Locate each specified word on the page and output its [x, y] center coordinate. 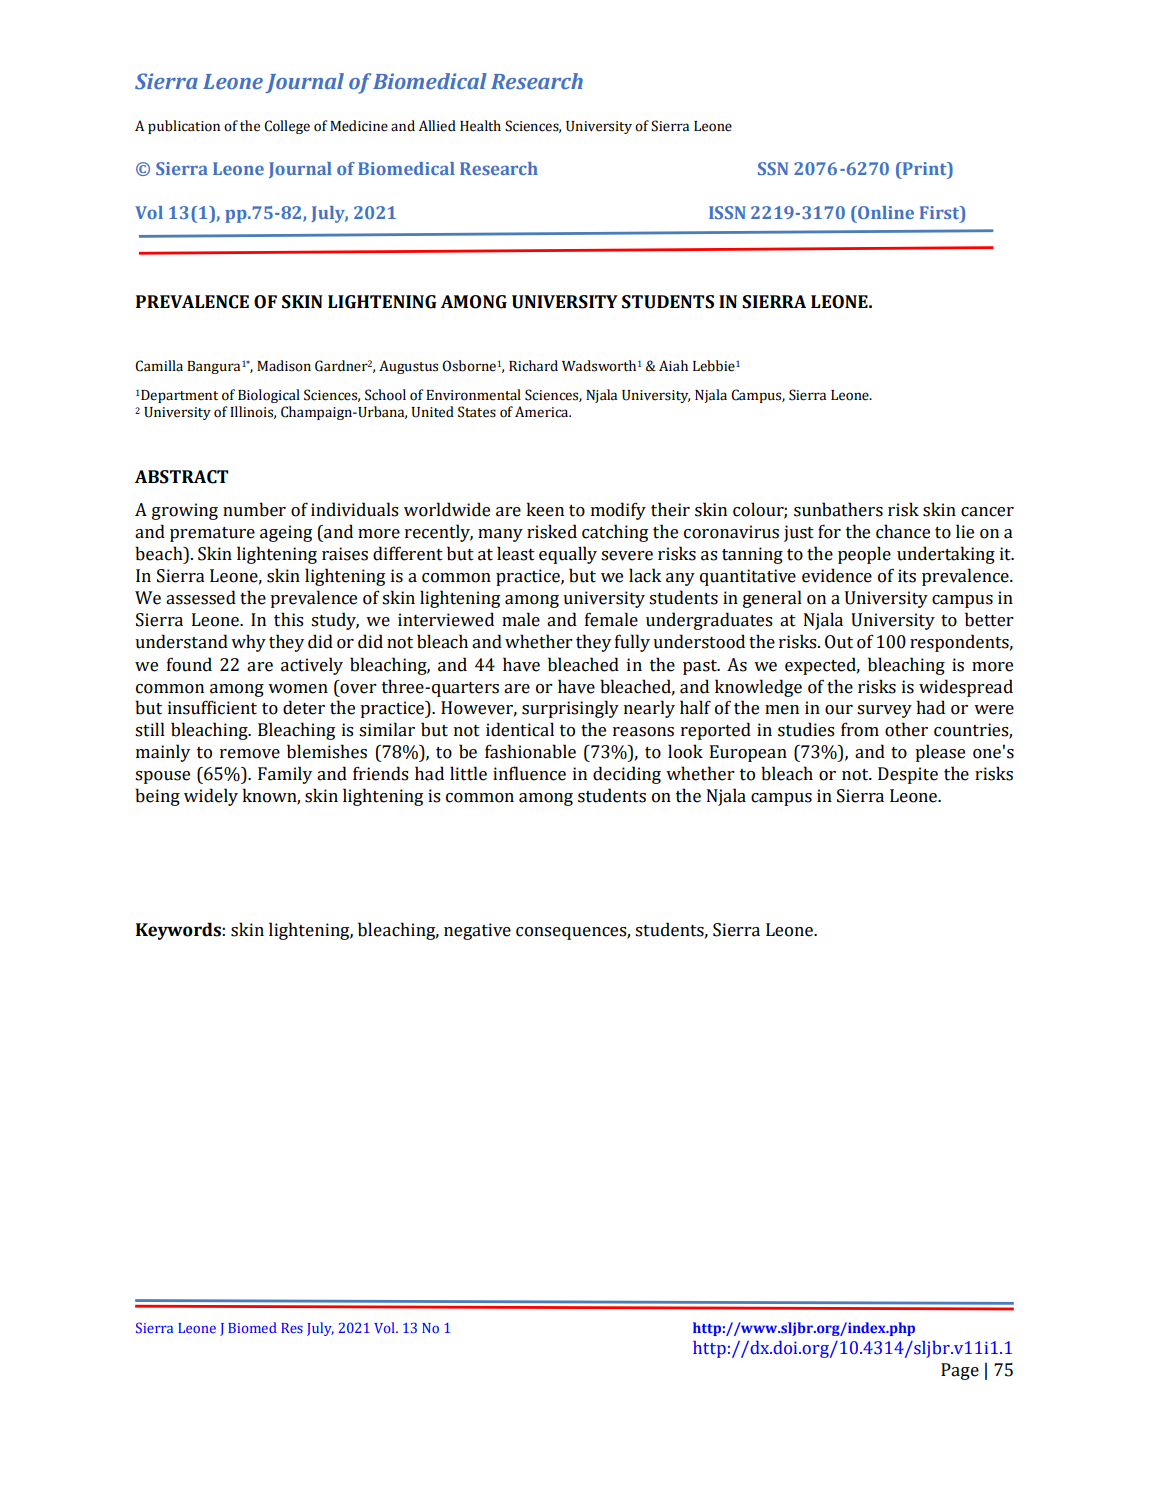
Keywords [179, 931]
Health [480, 126]
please [940, 753]
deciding [627, 775]
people [864, 555]
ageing [286, 533]
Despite [908, 775]
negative [477, 931]
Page [960, 1371]
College [287, 127]
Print [924, 168]
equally [568, 555]
